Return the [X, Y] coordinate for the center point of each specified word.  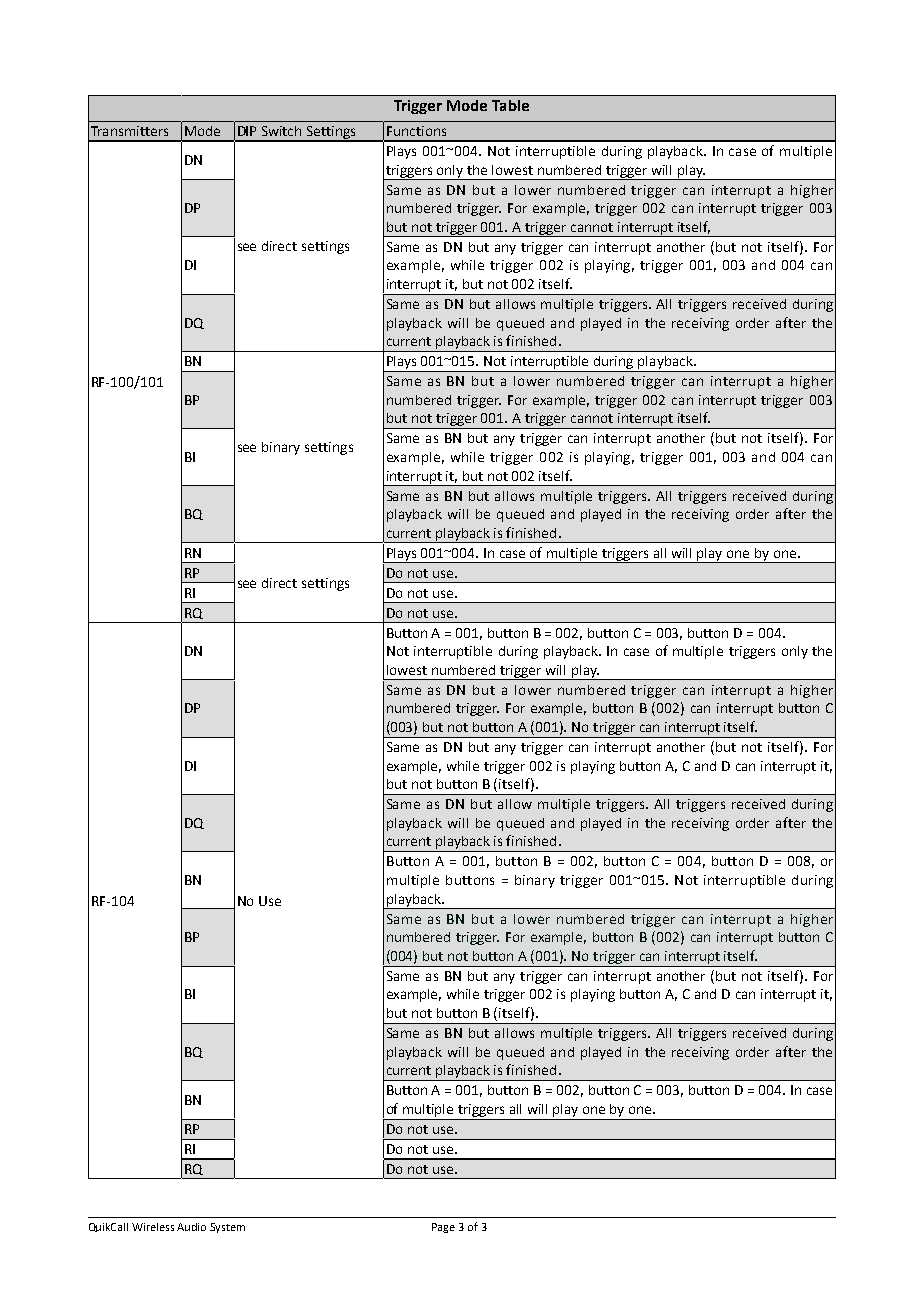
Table [510, 105]
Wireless [153, 1227]
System [227, 1228]
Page [443, 1228]
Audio [191, 1227]
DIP [247, 131]
